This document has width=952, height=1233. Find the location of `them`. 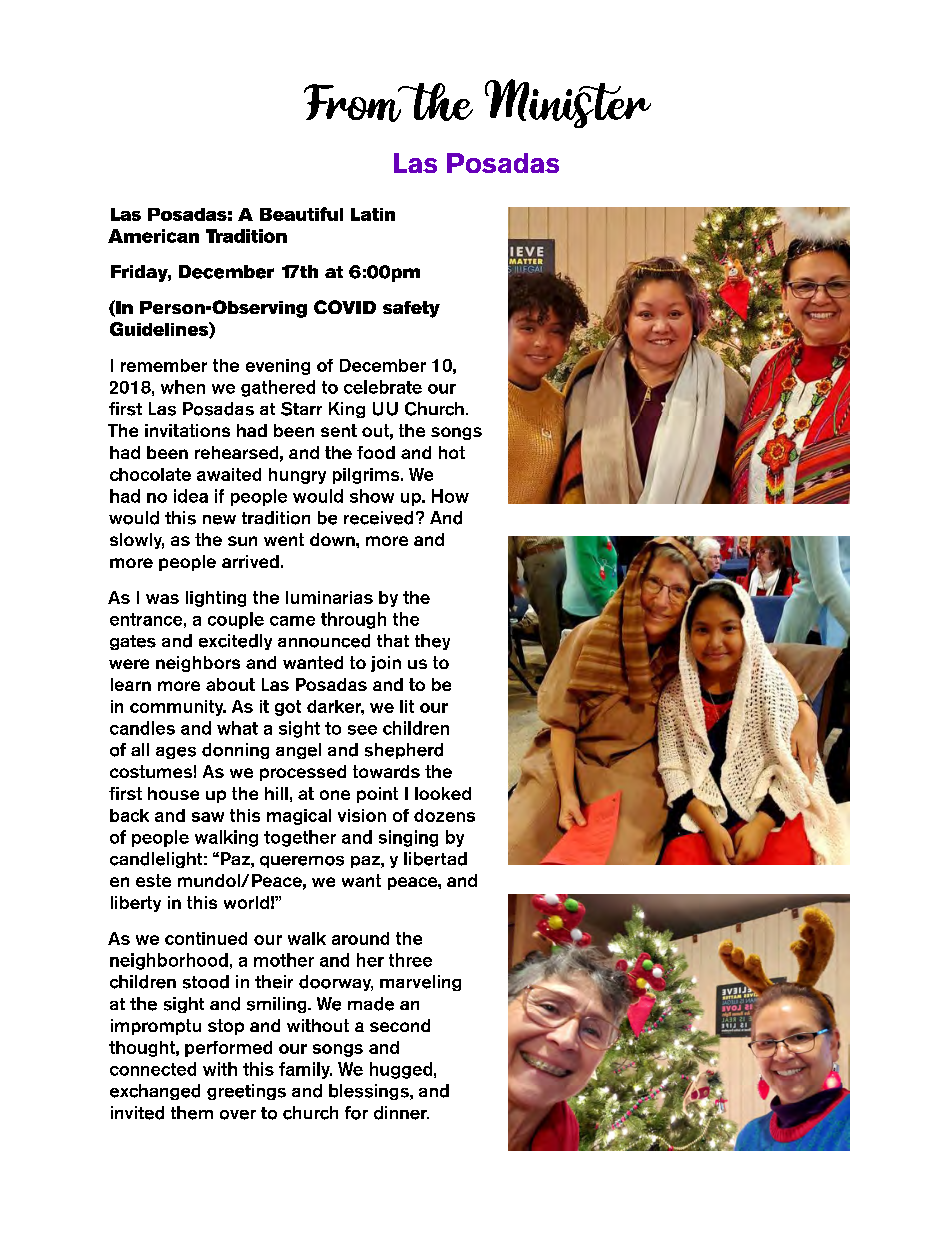

them is located at coordinates (192, 1113).
